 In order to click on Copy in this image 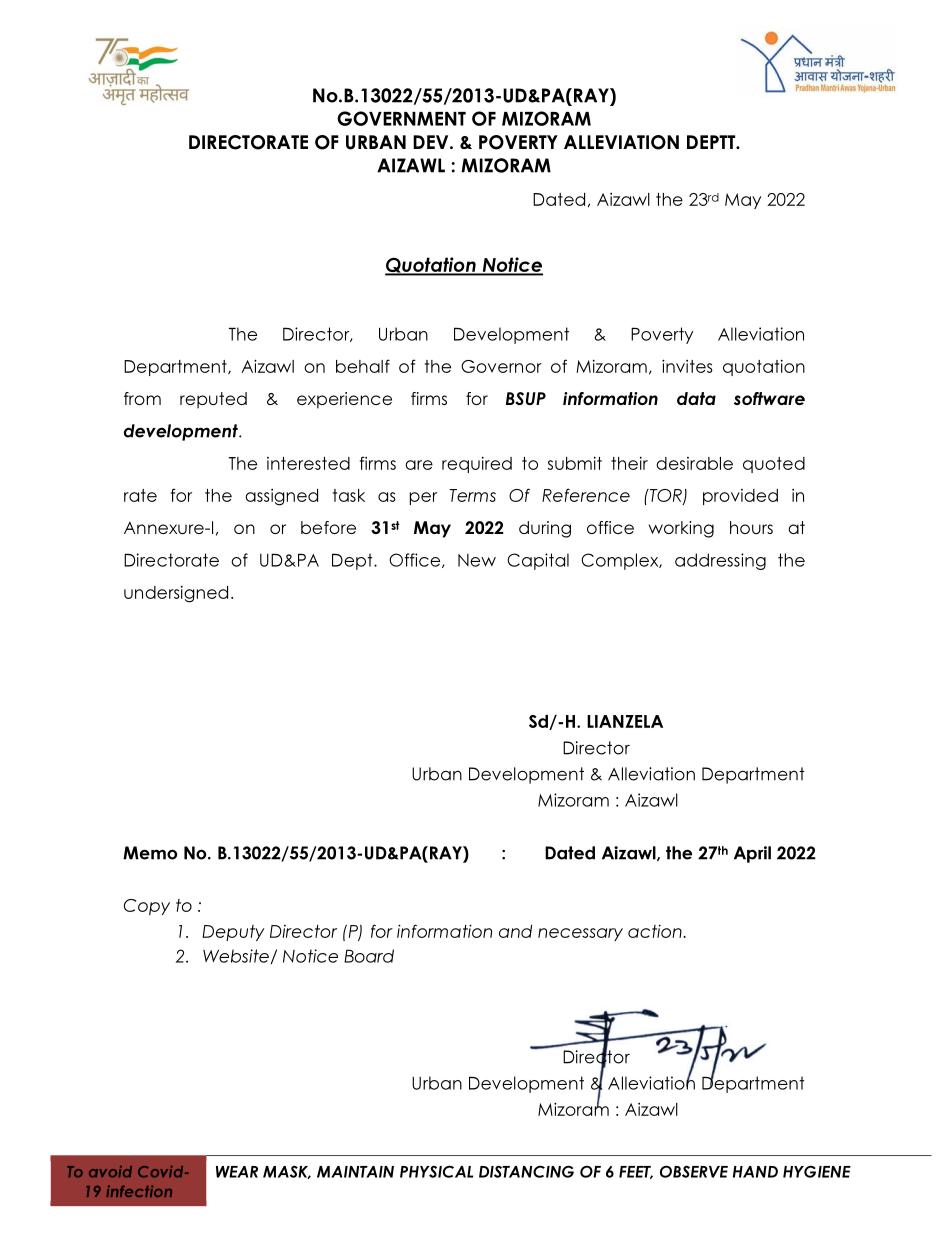, I will do `click(147, 907)`.
